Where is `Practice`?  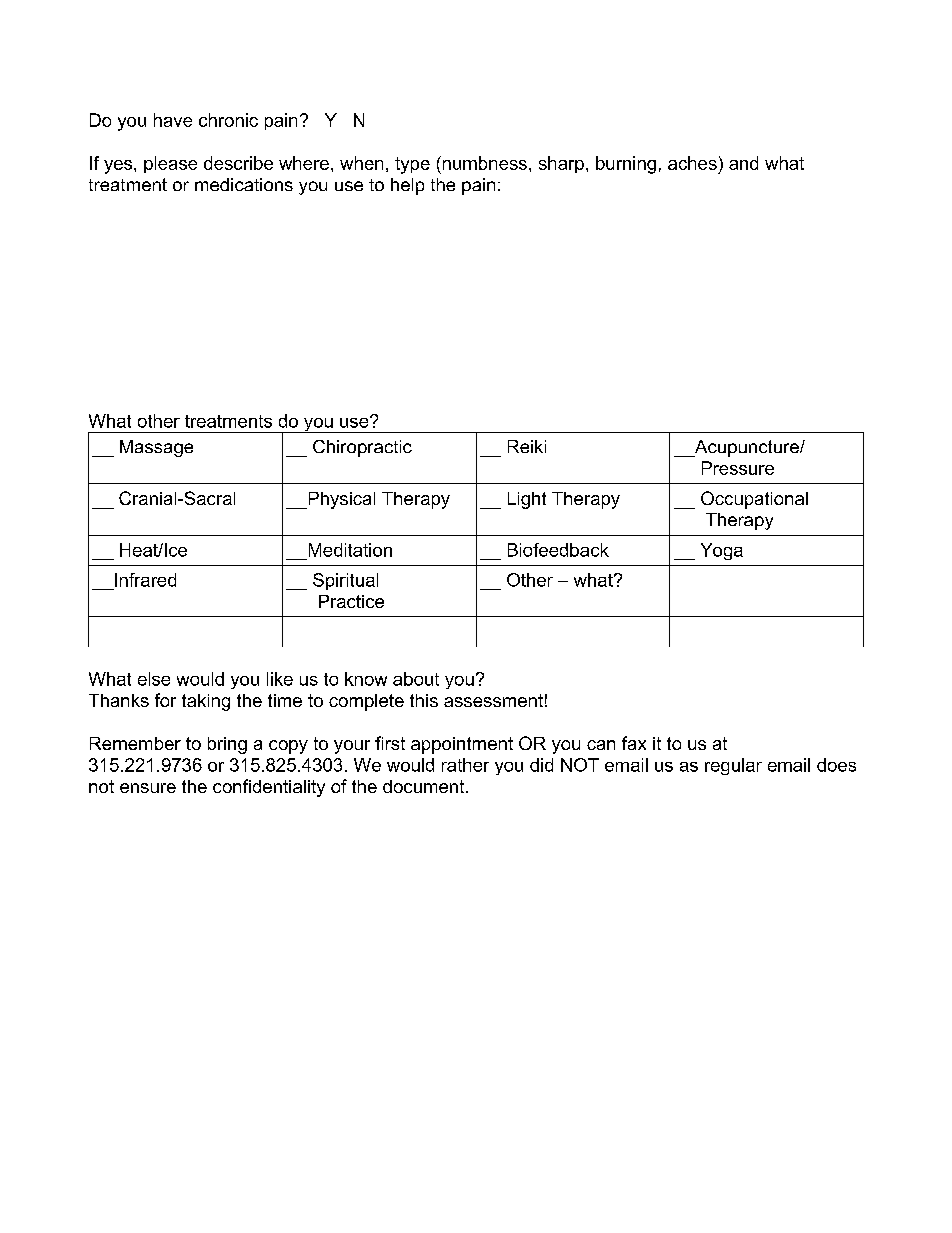 Practice is located at coordinates (351, 601).
